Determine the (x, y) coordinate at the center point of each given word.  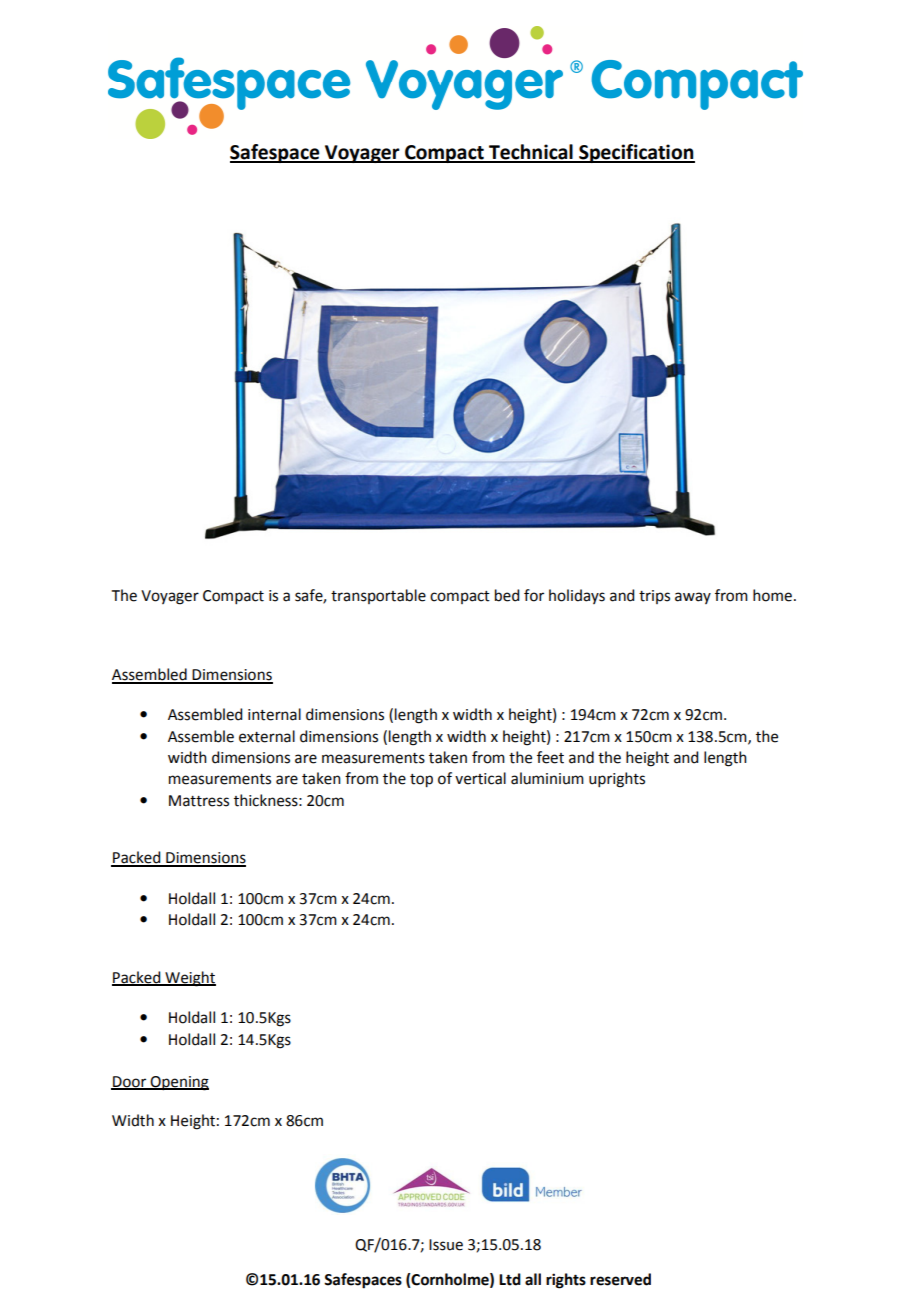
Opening (179, 1083)
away (693, 598)
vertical (480, 778)
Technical (531, 153)
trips (654, 597)
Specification (636, 153)
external (267, 736)
